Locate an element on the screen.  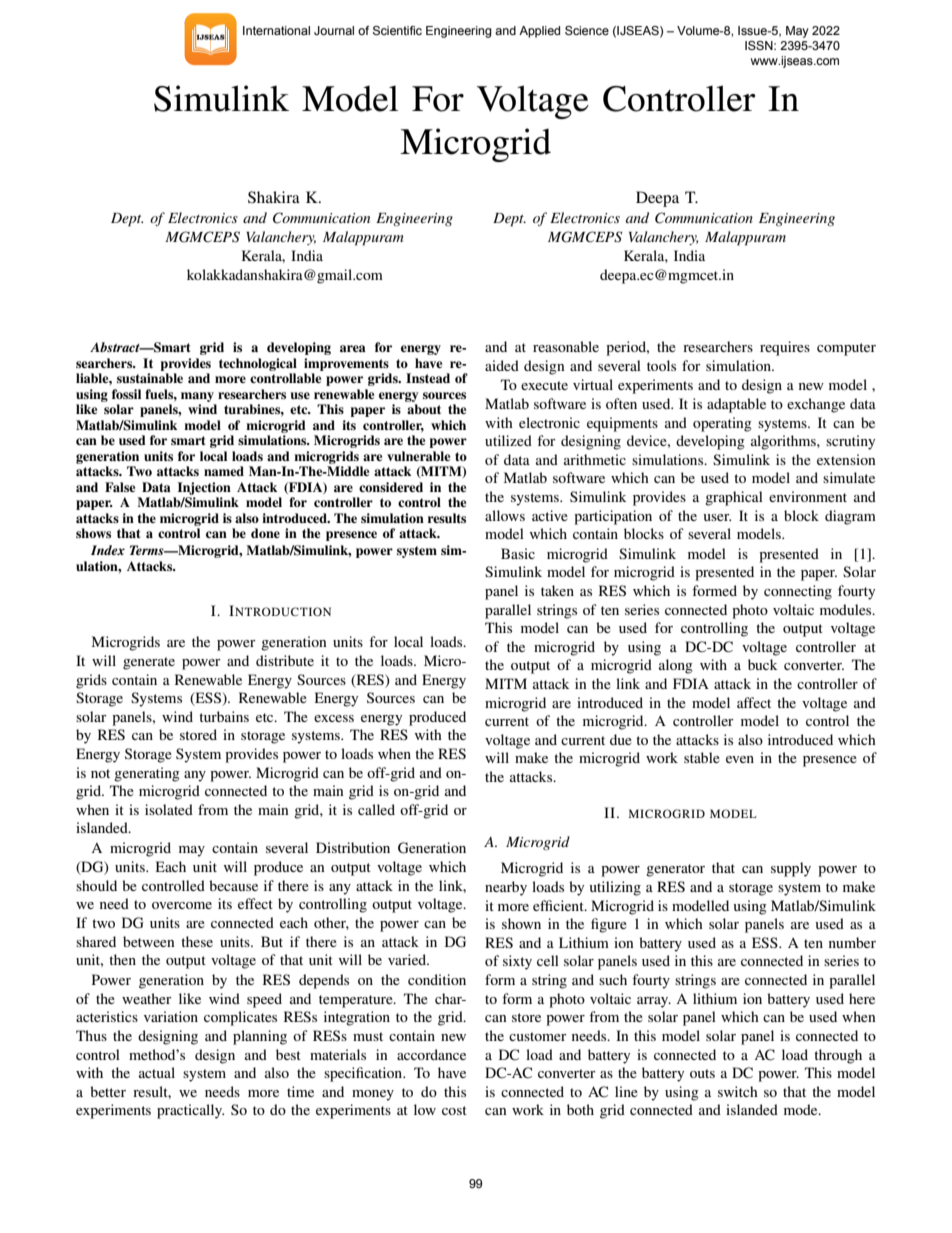
switch is located at coordinates (738, 1091).
